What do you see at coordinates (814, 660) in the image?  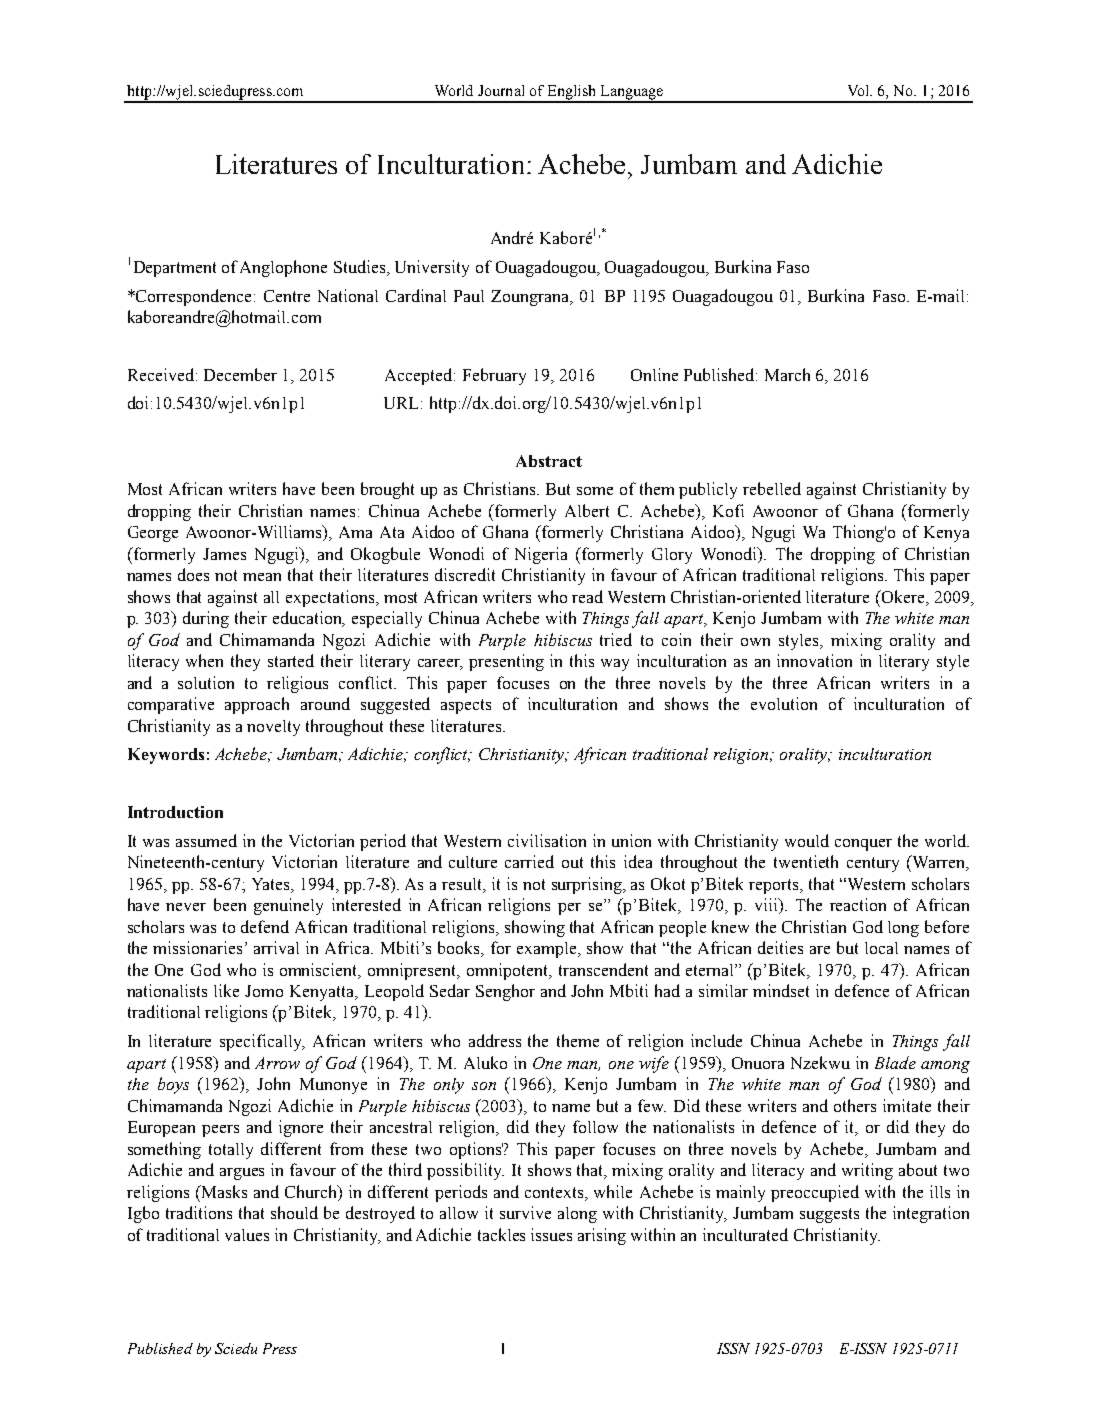 I see `innovation` at bounding box center [814, 660].
